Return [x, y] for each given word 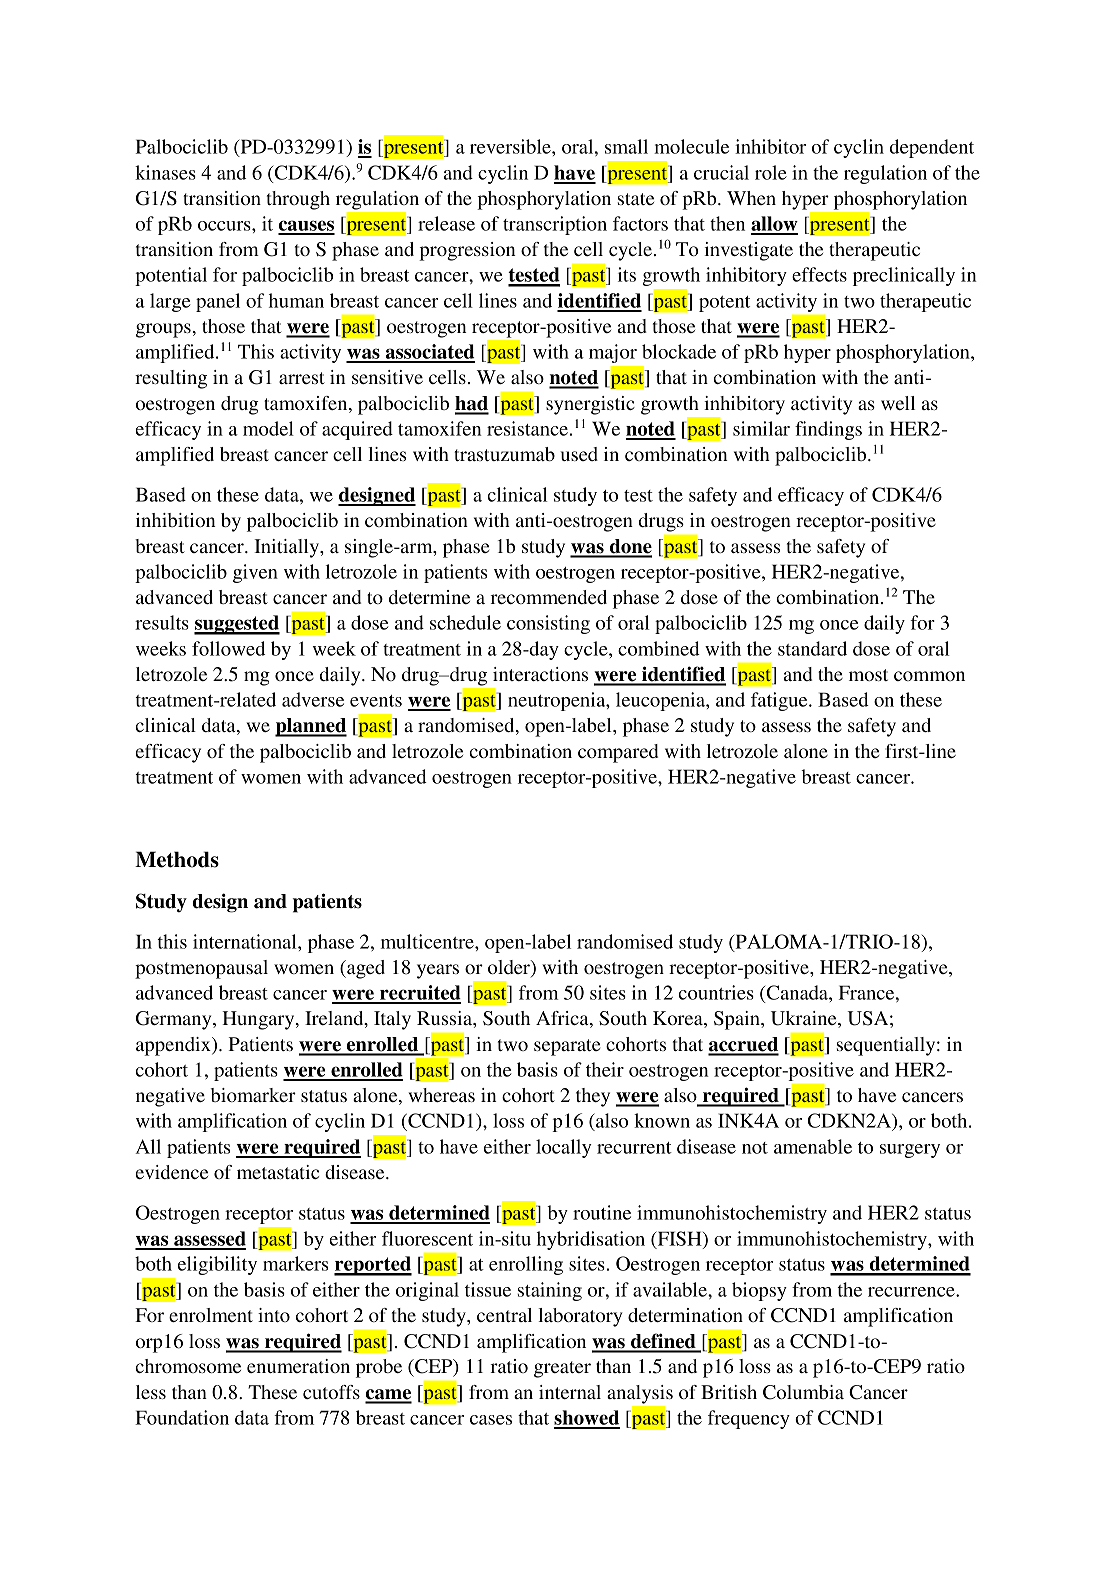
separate [567, 1047]
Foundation [182, 1417]
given [255, 573]
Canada [797, 994]
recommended [549, 597]
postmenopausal [201, 969]
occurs [225, 226]
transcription [555, 225]
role [771, 172]
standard [812, 648]
